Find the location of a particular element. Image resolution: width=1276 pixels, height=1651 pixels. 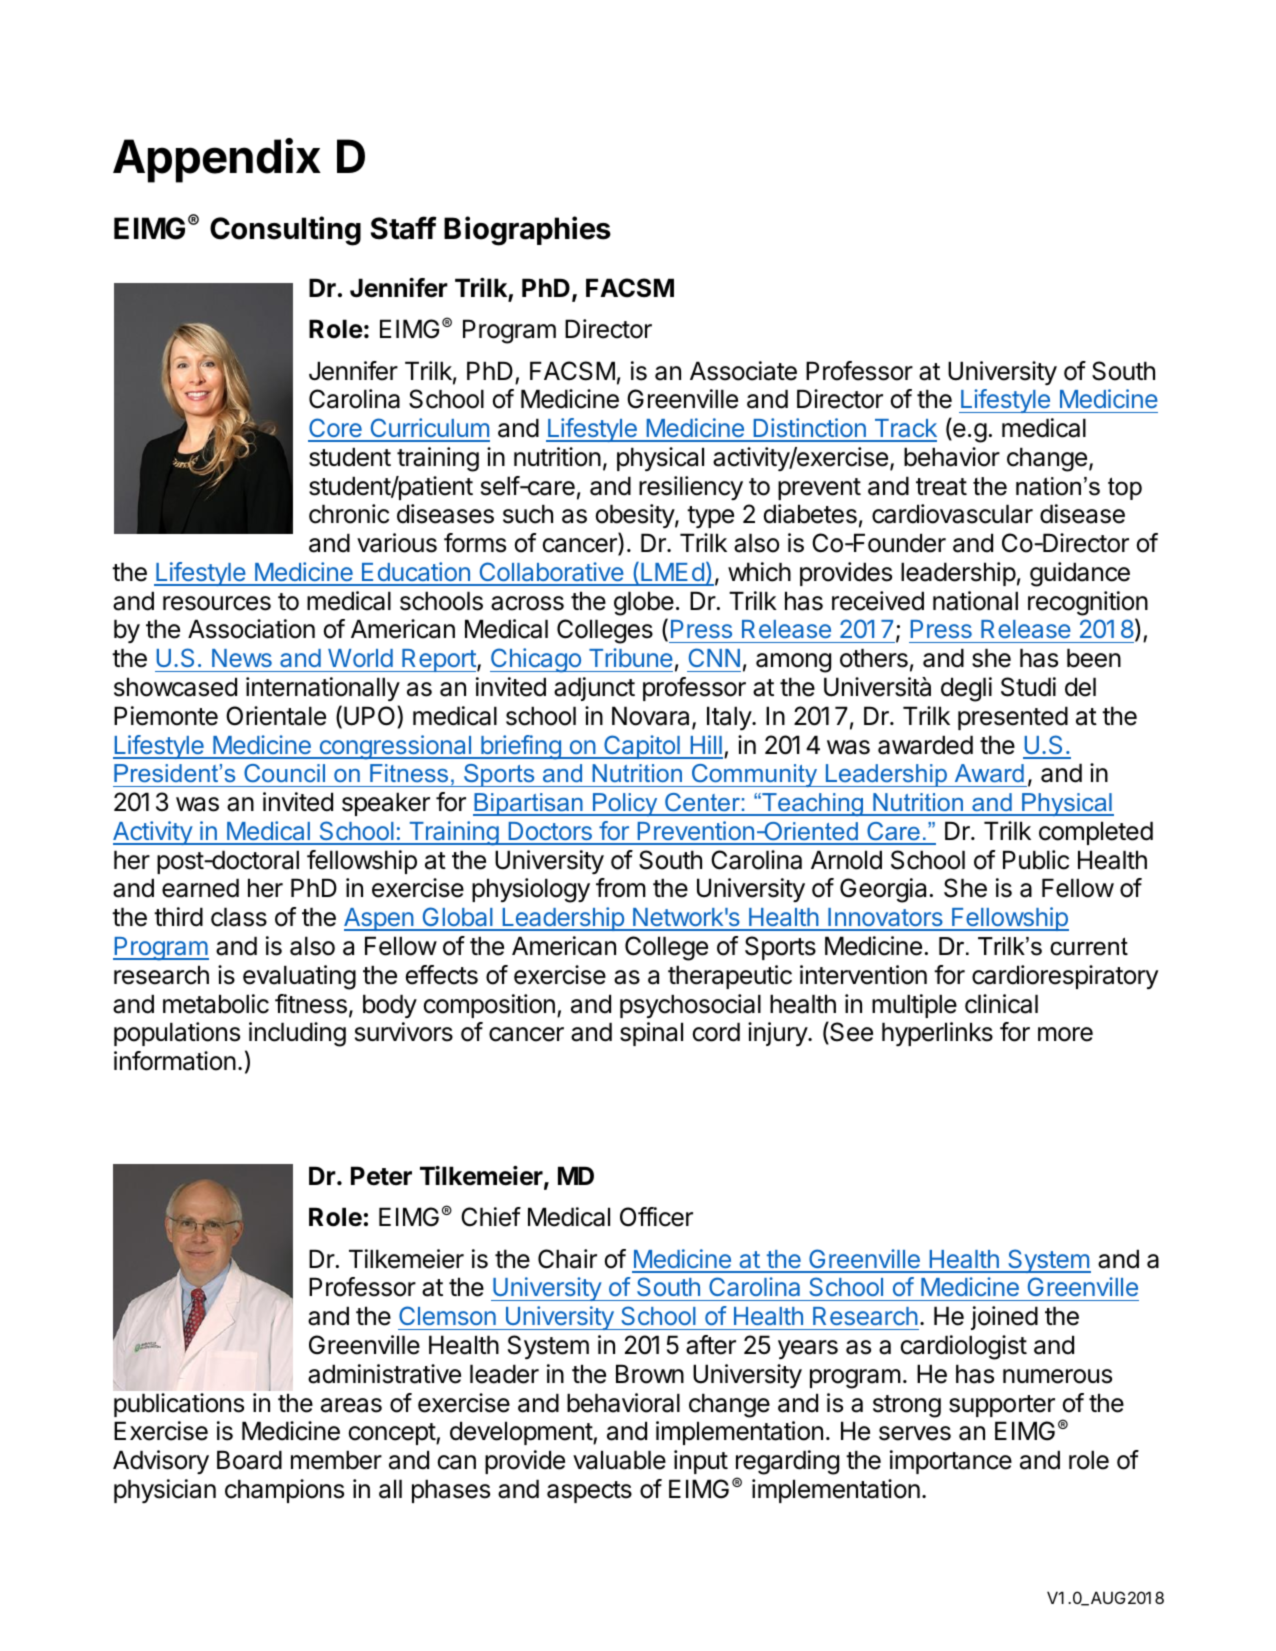

Consulting is located at coordinates (285, 231).
